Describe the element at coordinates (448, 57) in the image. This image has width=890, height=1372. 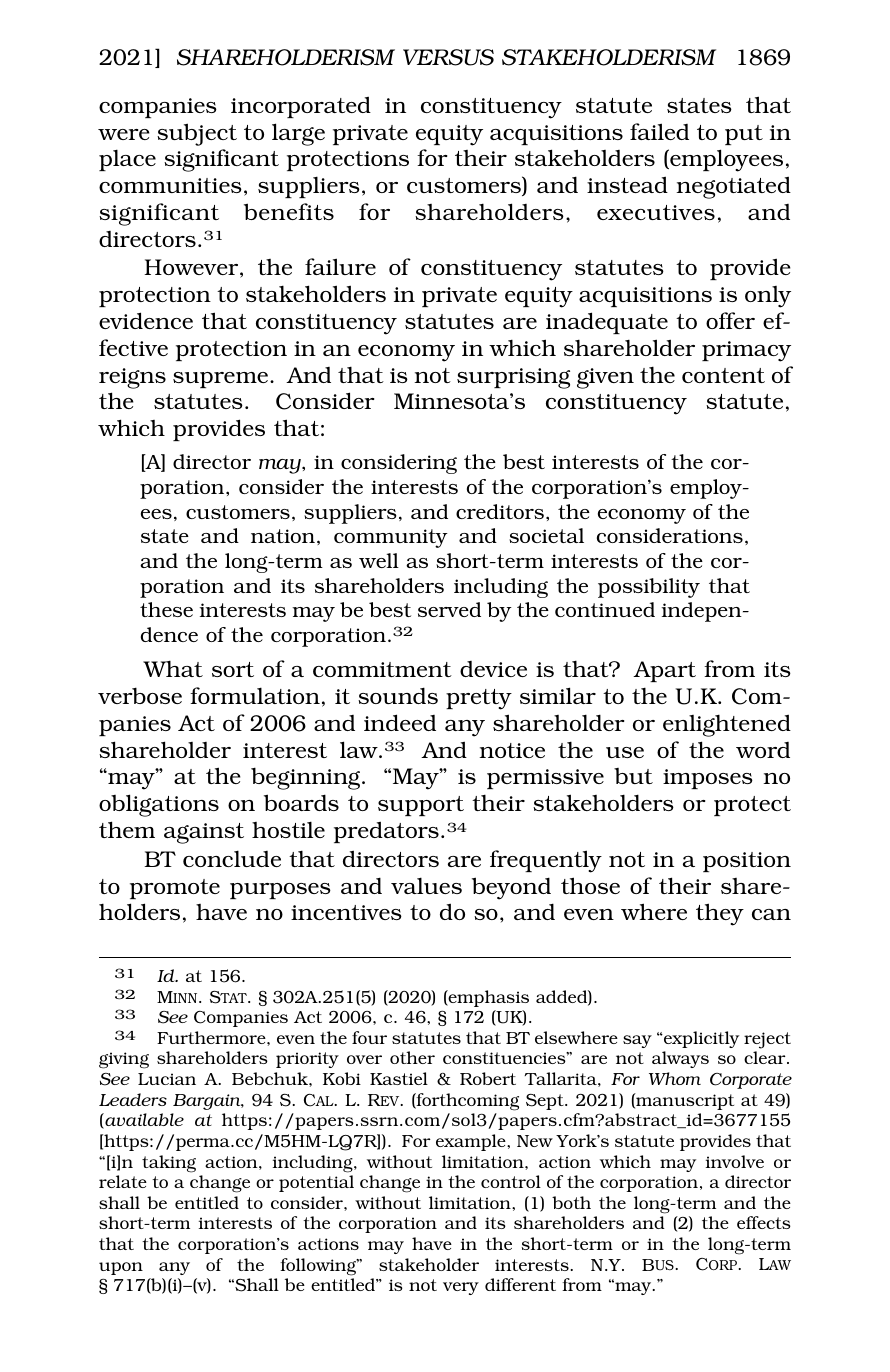
I see `VERSUS` at that location.
